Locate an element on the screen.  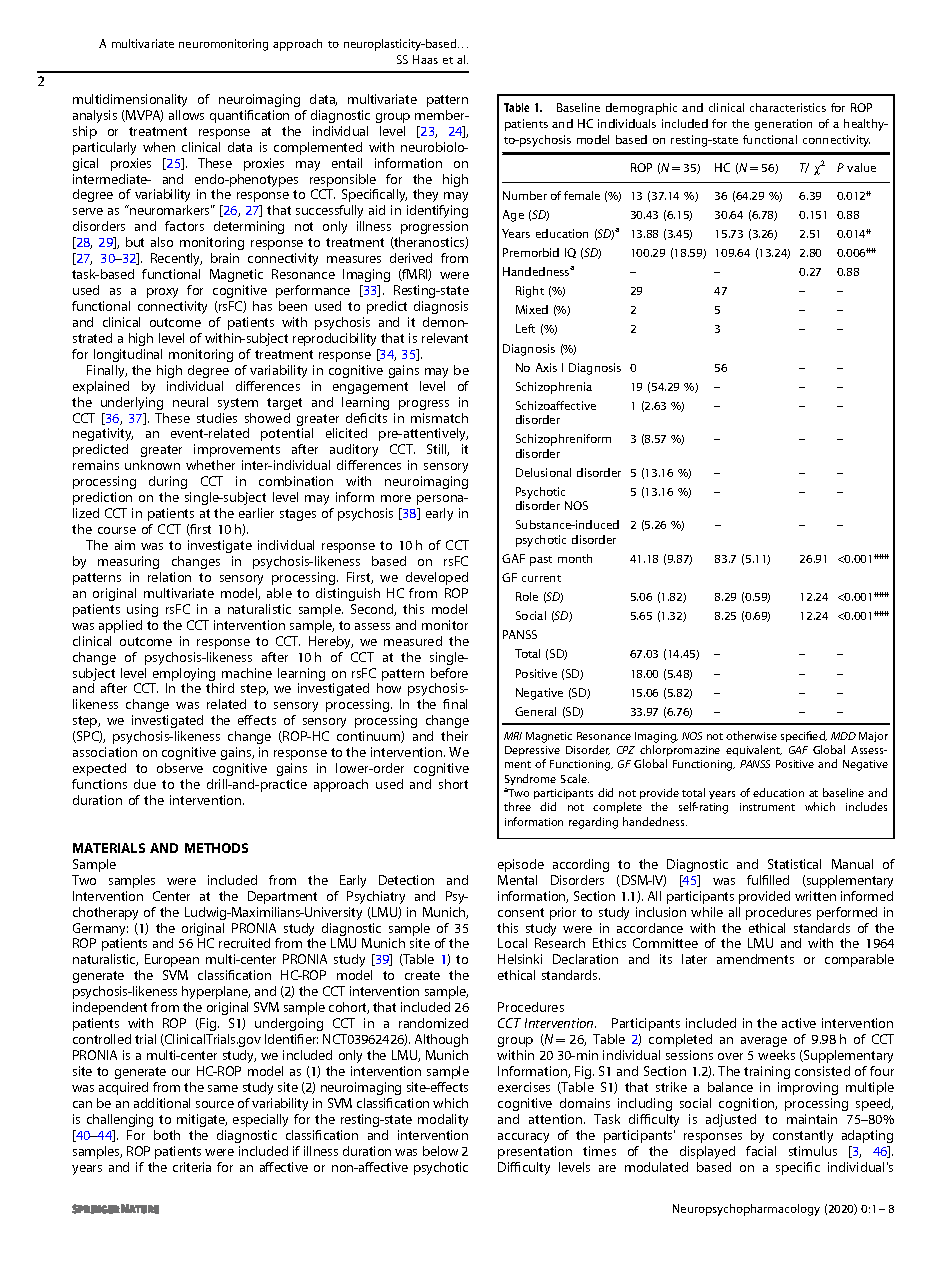
Haas is located at coordinates (425, 59).
